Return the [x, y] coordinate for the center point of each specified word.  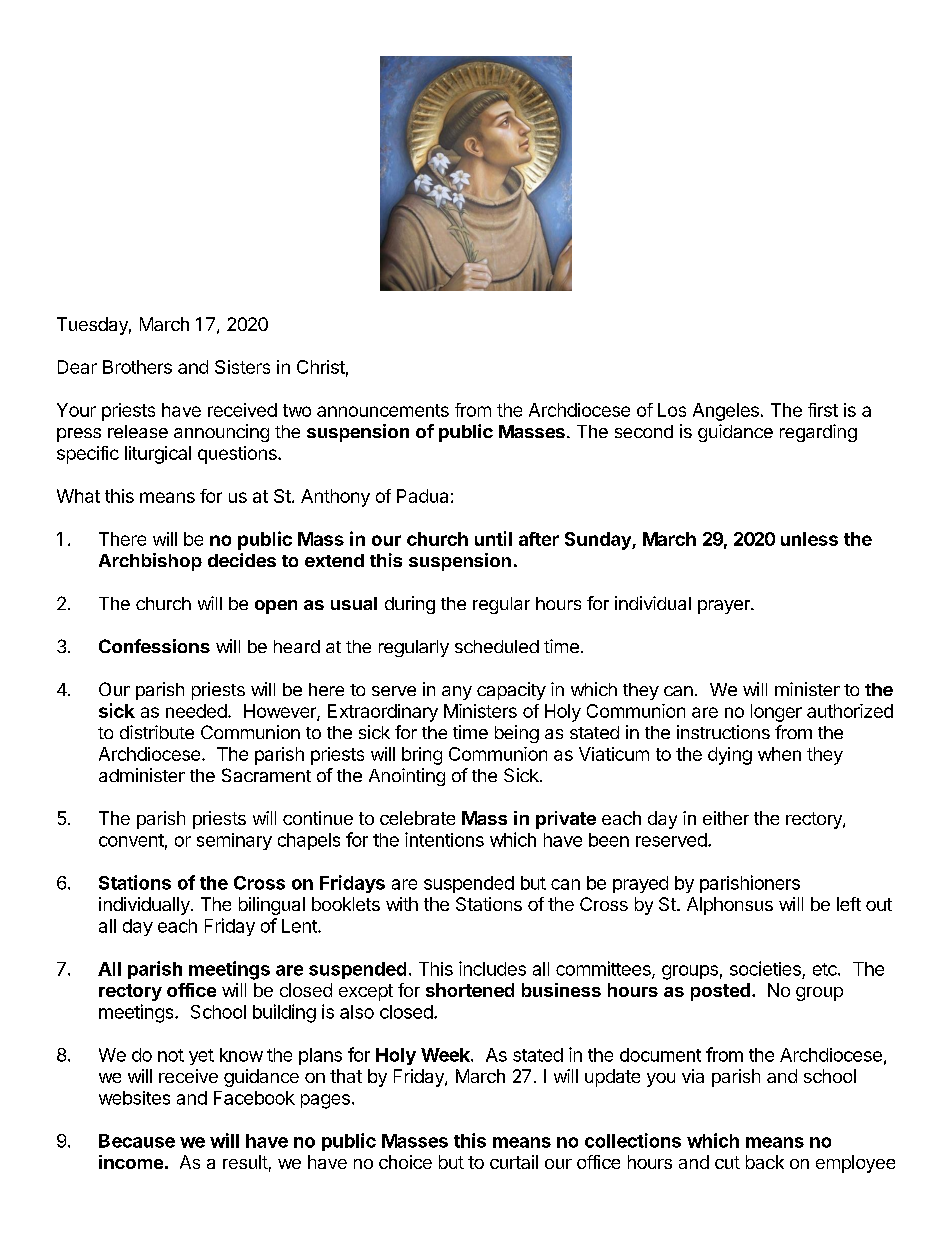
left [849, 904]
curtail [514, 1162]
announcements [383, 410]
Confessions [154, 646]
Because [137, 1141]
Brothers [137, 367]
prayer [725, 607]
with [402, 904]
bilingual [272, 906]
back [765, 1162]
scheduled [497, 646]
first [823, 410]
